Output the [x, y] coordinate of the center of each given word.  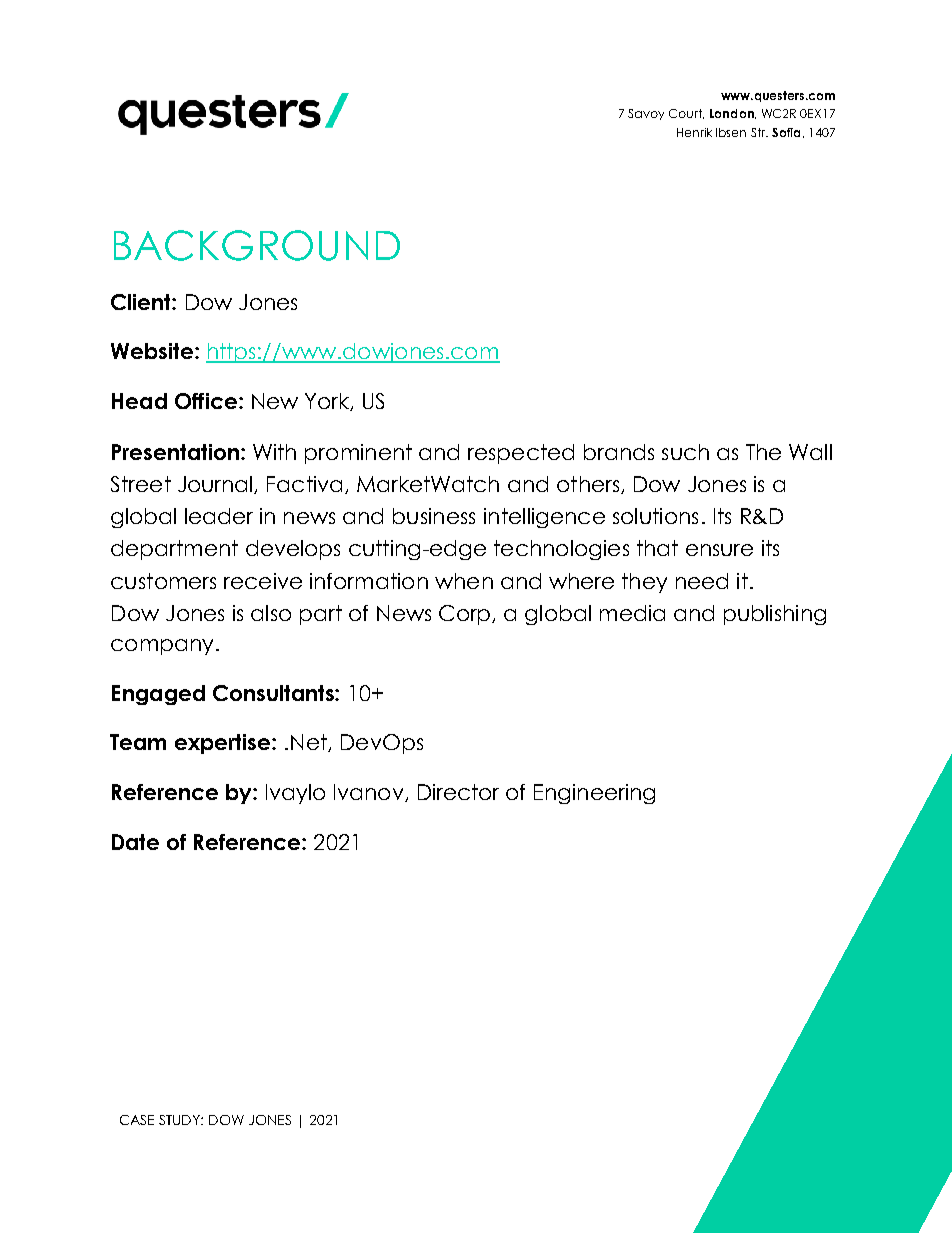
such [685, 452]
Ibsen [731, 132]
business [434, 516]
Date [135, 842]
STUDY [180, 1120]
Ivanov [370, 793]
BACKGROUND [257, 245]
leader [219, 516]
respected [521, 454]
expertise [224, 744]
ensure [719, 550]
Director [458, 792]
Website [152, 351]
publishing [775, 615]
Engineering [594, 794]
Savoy [646, 114]
